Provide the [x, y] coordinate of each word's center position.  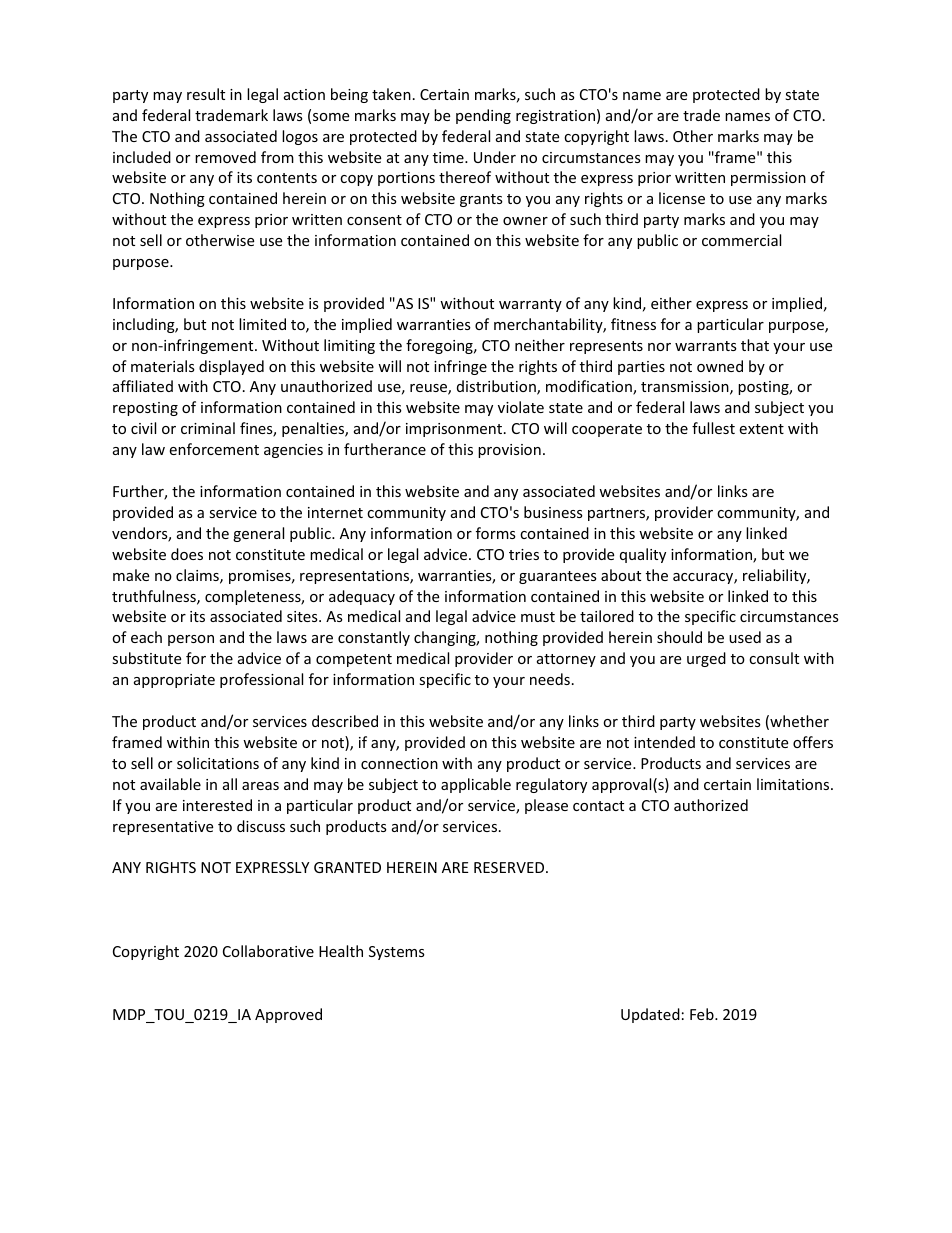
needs [550, 679]
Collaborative [268, 951]
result [206, 94]
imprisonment [454, 430]
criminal [208, 428]
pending [483, 116]
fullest [713, 428]
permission [768, 179]
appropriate [174, 681]
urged [706, 659]
